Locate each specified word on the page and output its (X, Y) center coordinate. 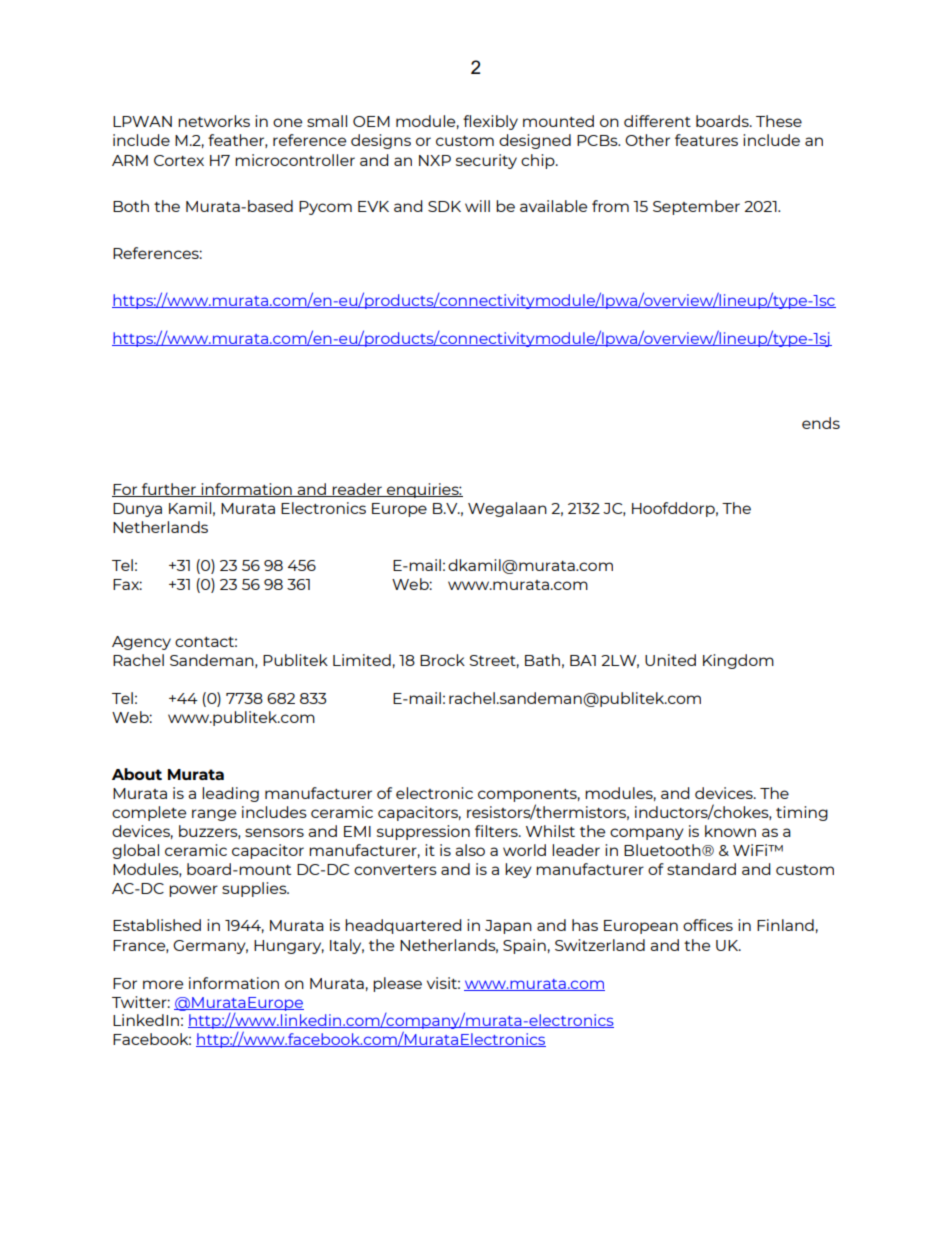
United (670, 660)
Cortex (179, 160)
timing (802, 813)
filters (497, 831)
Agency (141, 643)
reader (357, 490)
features (706, 140)
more (163, 984)
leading (230, 794)
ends (821, 423)
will (477, 206)
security (486, 161)
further (169, 490)
